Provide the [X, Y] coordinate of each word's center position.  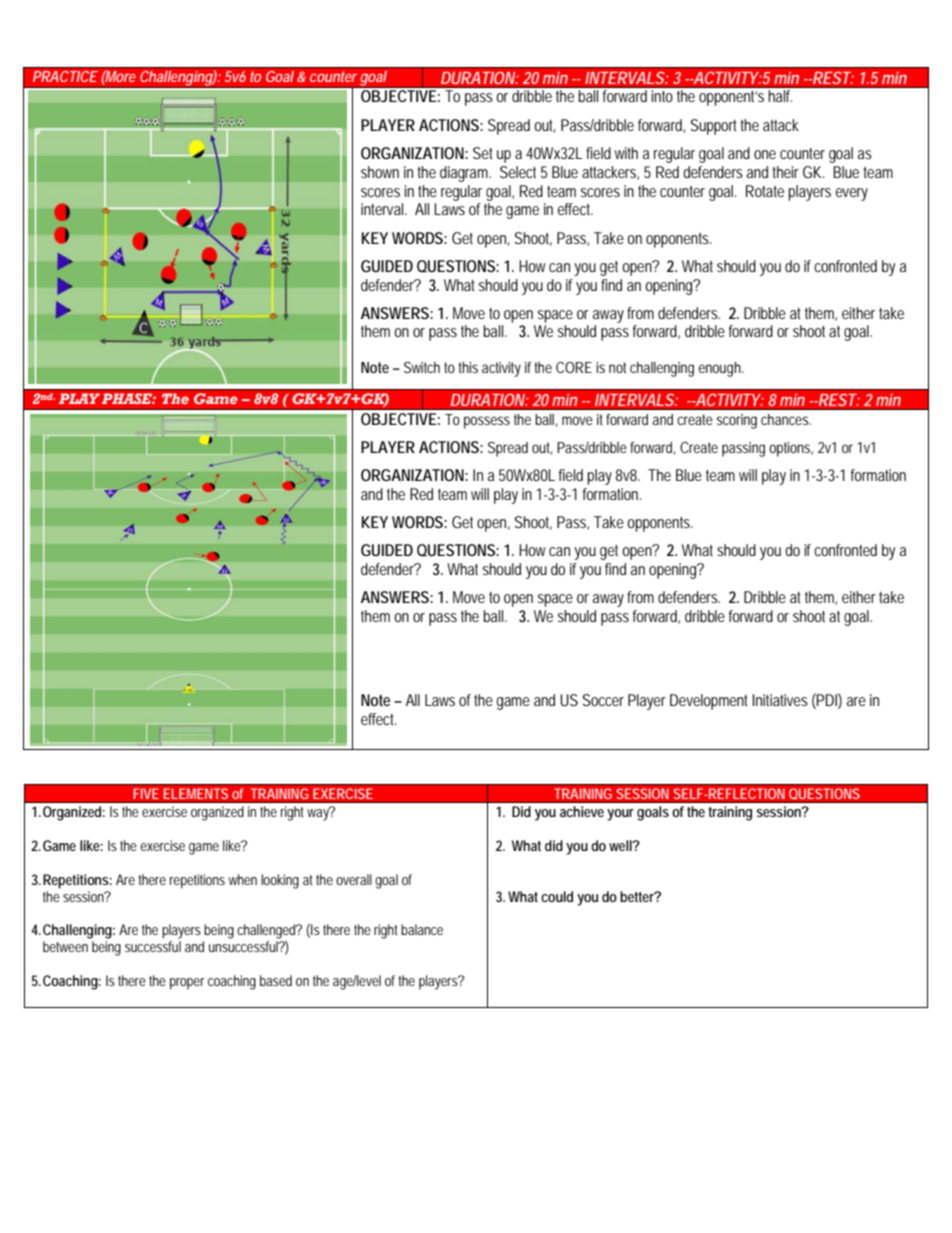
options [791, 449]
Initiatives [780, 700]
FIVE [146, 793]
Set [483, 153]
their [785, 172]
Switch [422, 367]
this [468, 367]
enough [721, 369]
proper [187, 984]
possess [487, 422]
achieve [582, 811]
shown [380, 172]
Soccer [603, 700]
